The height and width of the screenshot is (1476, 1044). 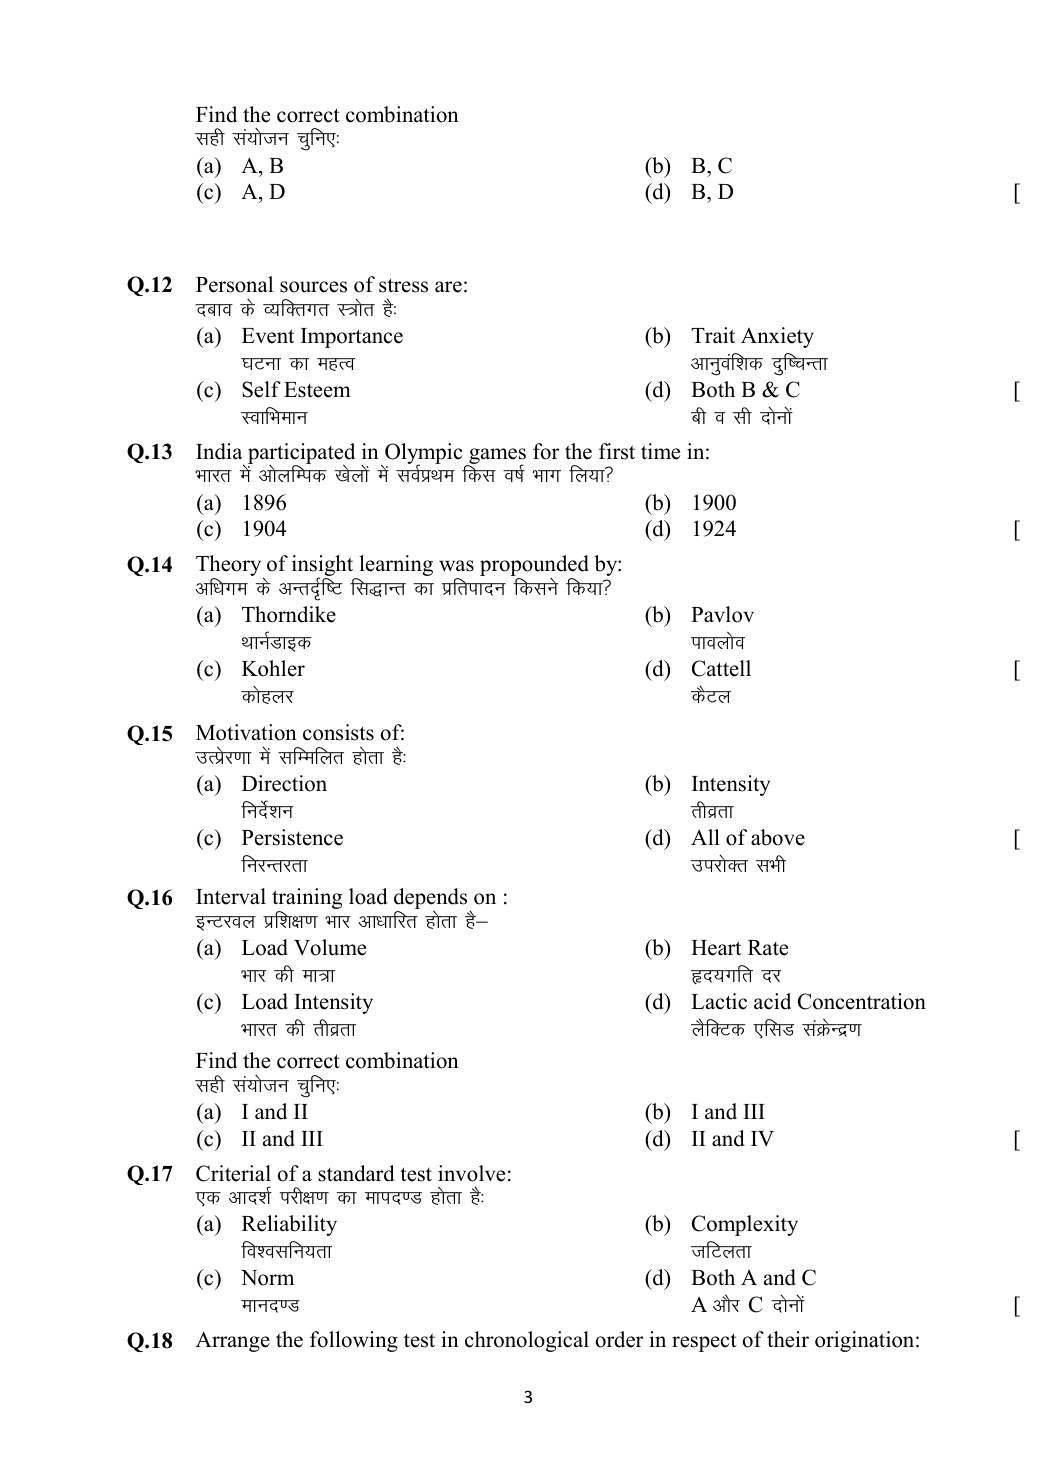 What do you see at coordinates (448, 287) in the screenshot?
I see `are` at bounding box center [448, 287].
